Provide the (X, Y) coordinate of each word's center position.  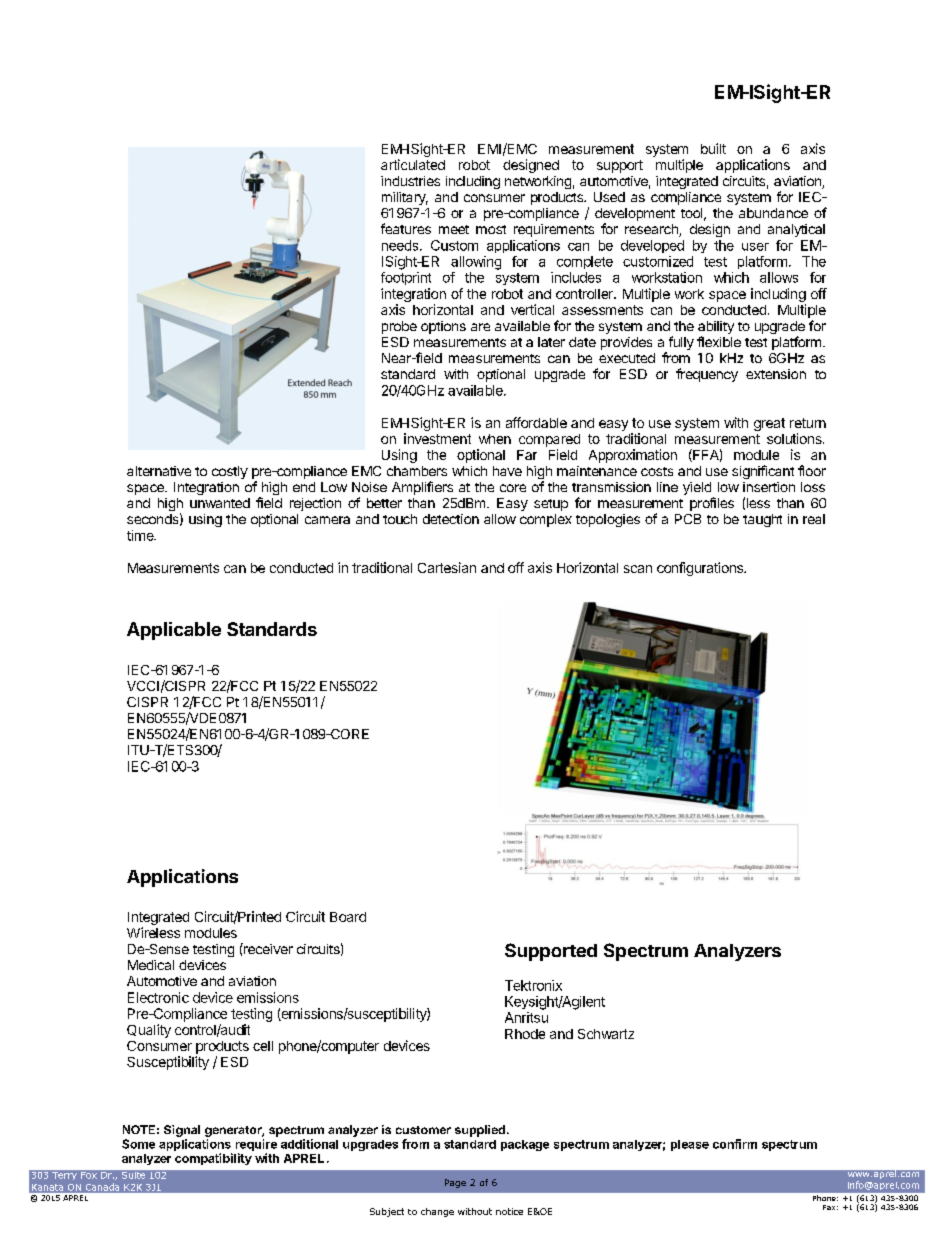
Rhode (525, 1034)
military (405, 198)
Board (348, 917)
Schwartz (606, 1034)
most (491, 229)
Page (455, 1183)
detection (451, 519)
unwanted (220, 503)
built (713, 148)
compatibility (213, 1159)
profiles (712, 504)
